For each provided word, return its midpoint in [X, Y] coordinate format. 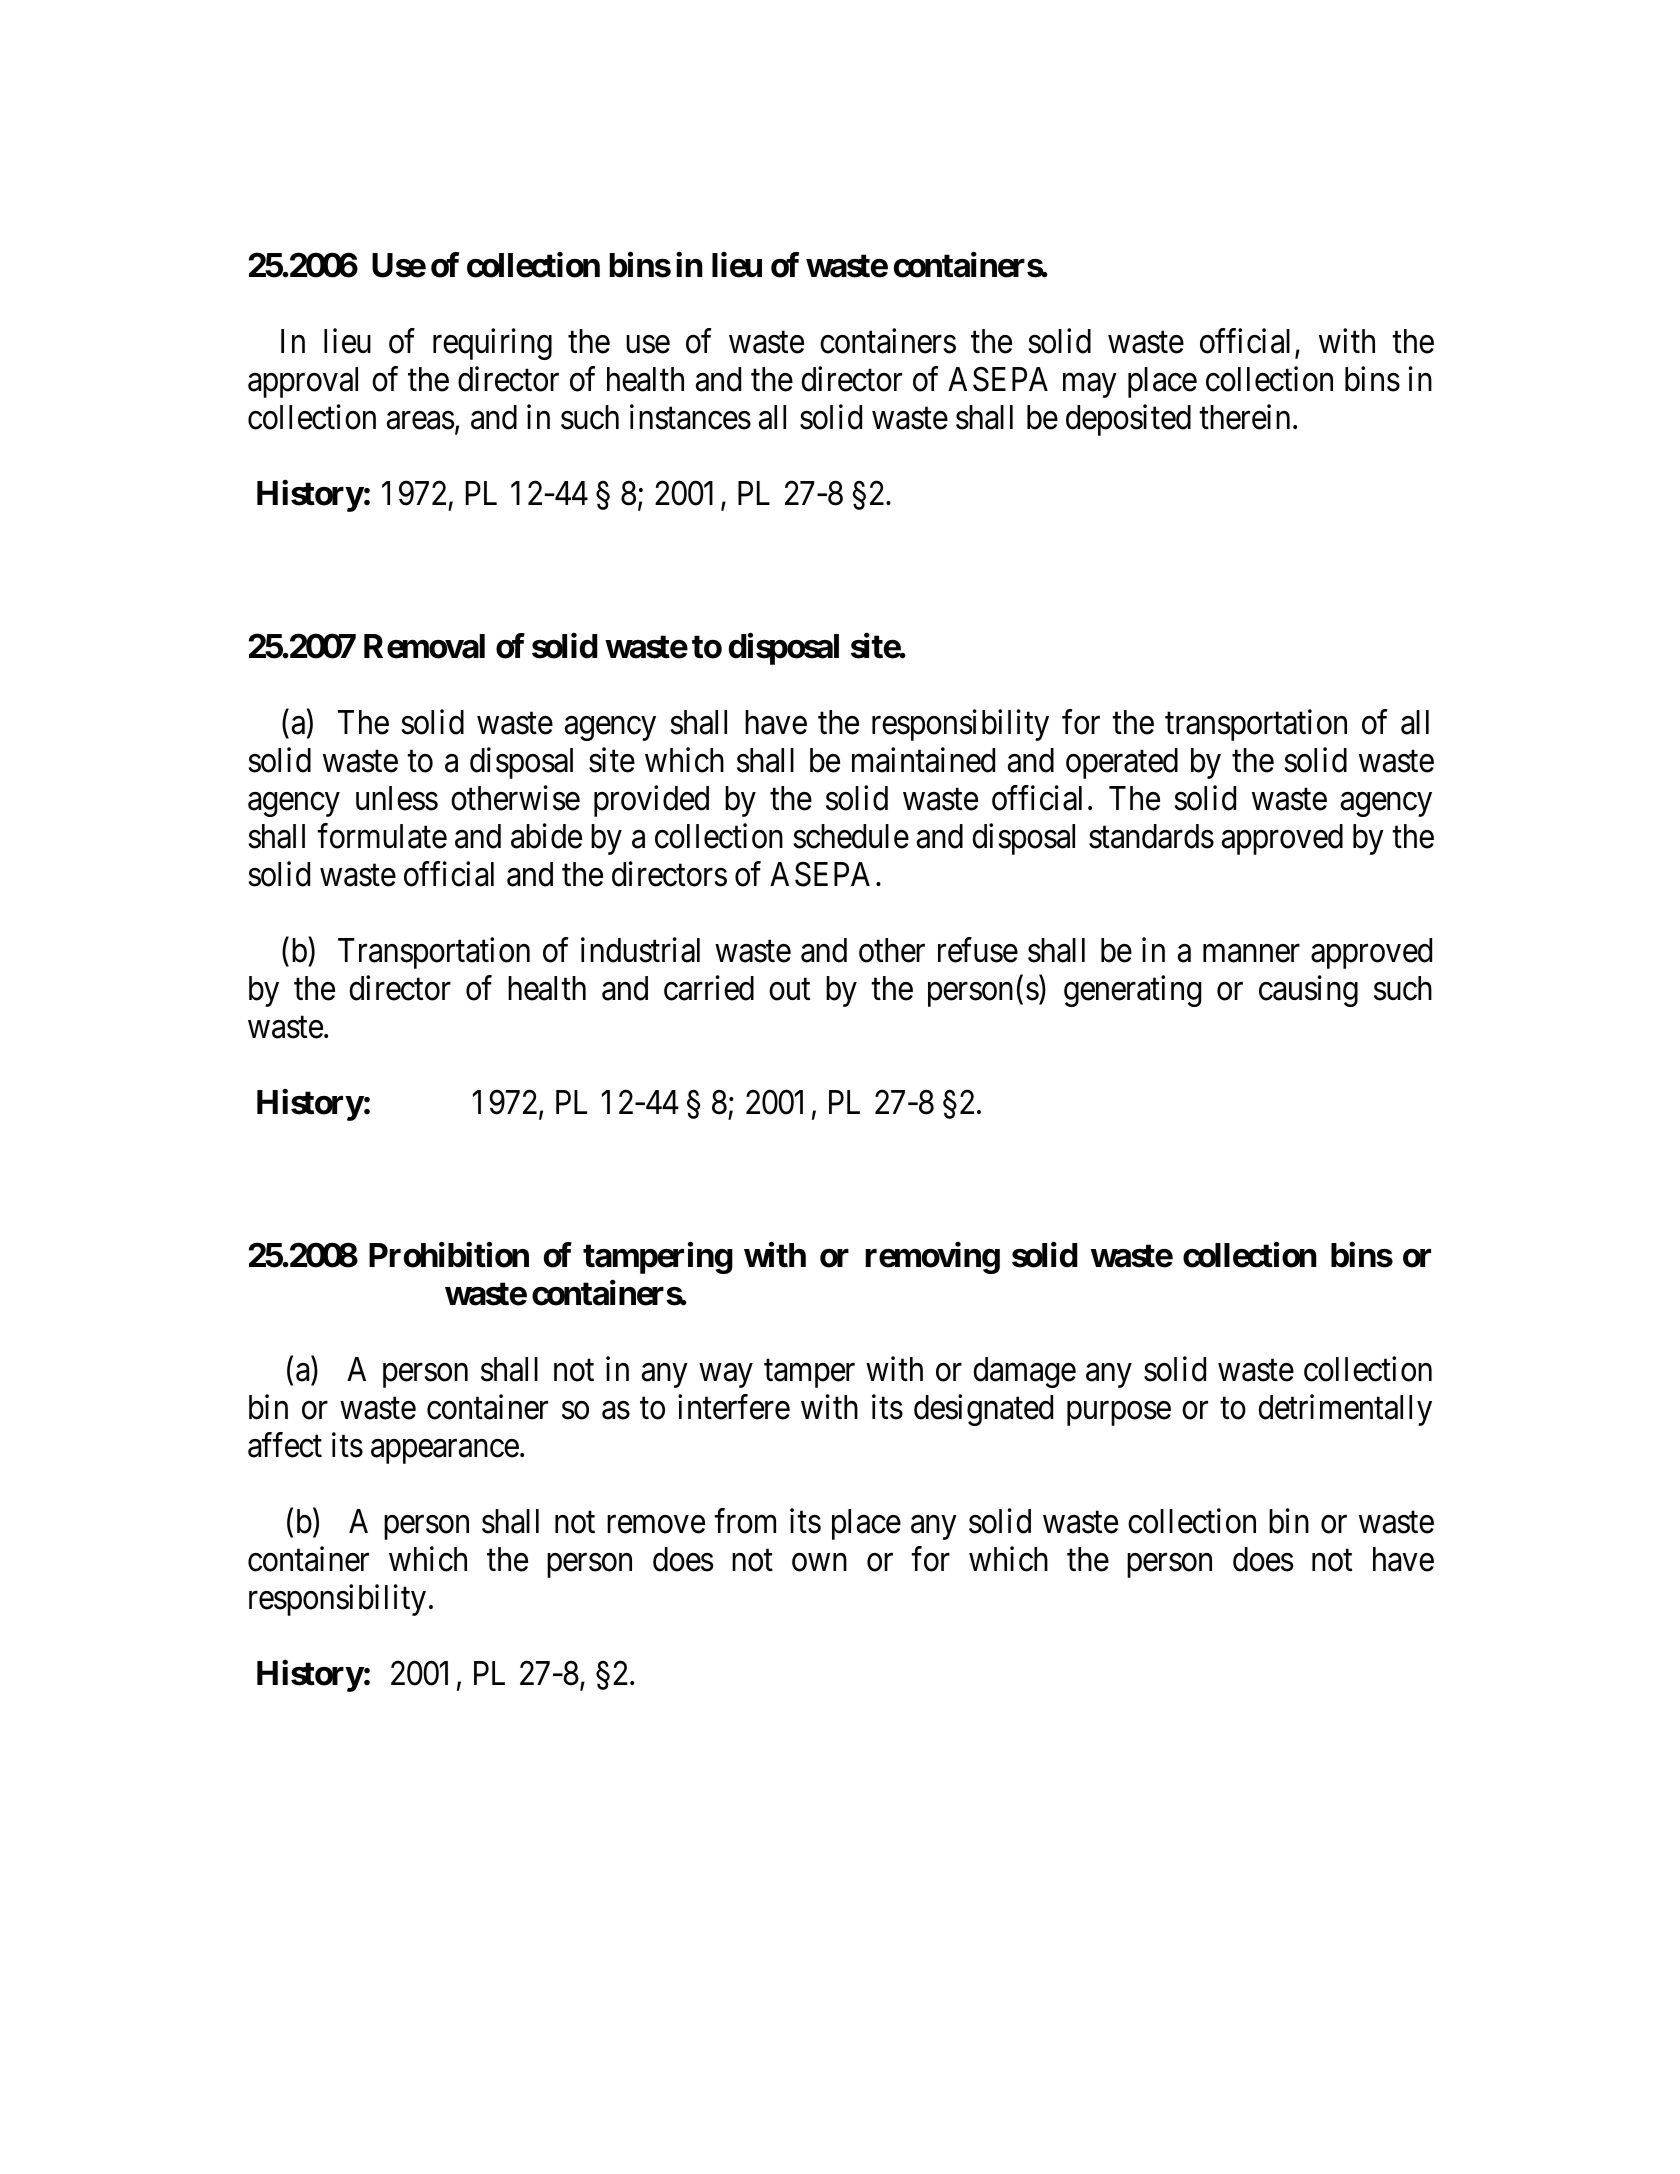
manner [1251, 954]
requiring [492, 344]
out [789, 990]
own [819, 1563]
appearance [445, 1452]
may [1089, 386]
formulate [382, 836]
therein [1244, 417]
